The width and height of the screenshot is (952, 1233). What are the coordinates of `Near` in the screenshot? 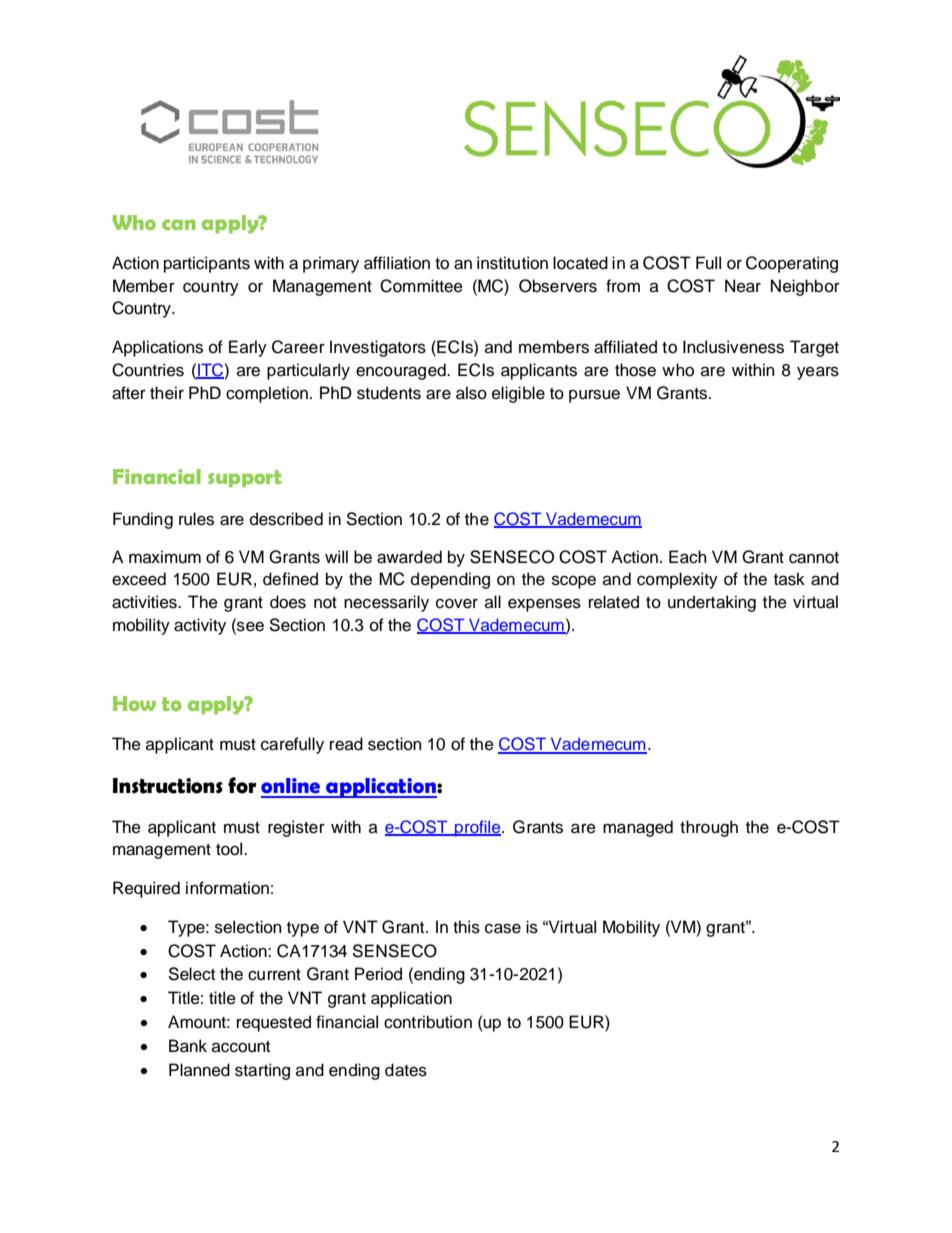 It's located at (743, 286).
